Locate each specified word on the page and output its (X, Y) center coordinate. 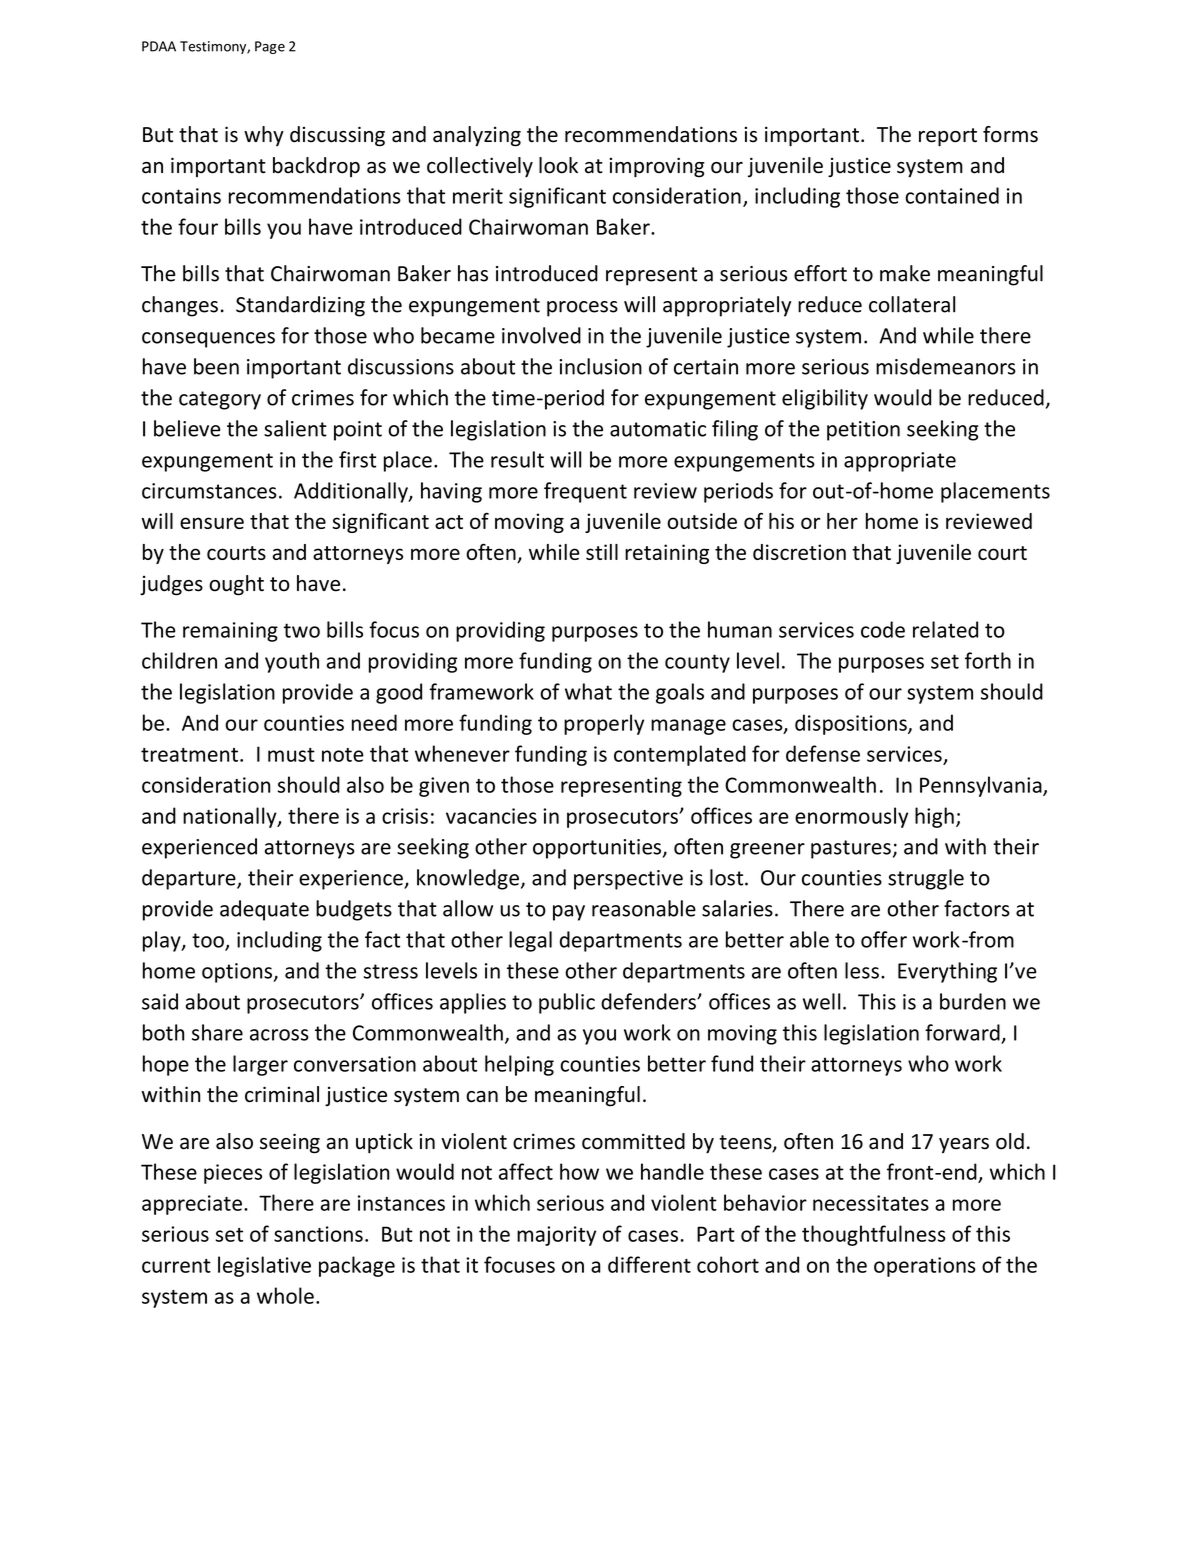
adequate (264, 910)
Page (270, 47)
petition (863, 431)
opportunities (598, 849)
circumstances (209, 491)
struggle (926, 879)
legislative (264, 1266)
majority (556, 1236)
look (558, 165)
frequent (585, 492)
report (948, 137)
